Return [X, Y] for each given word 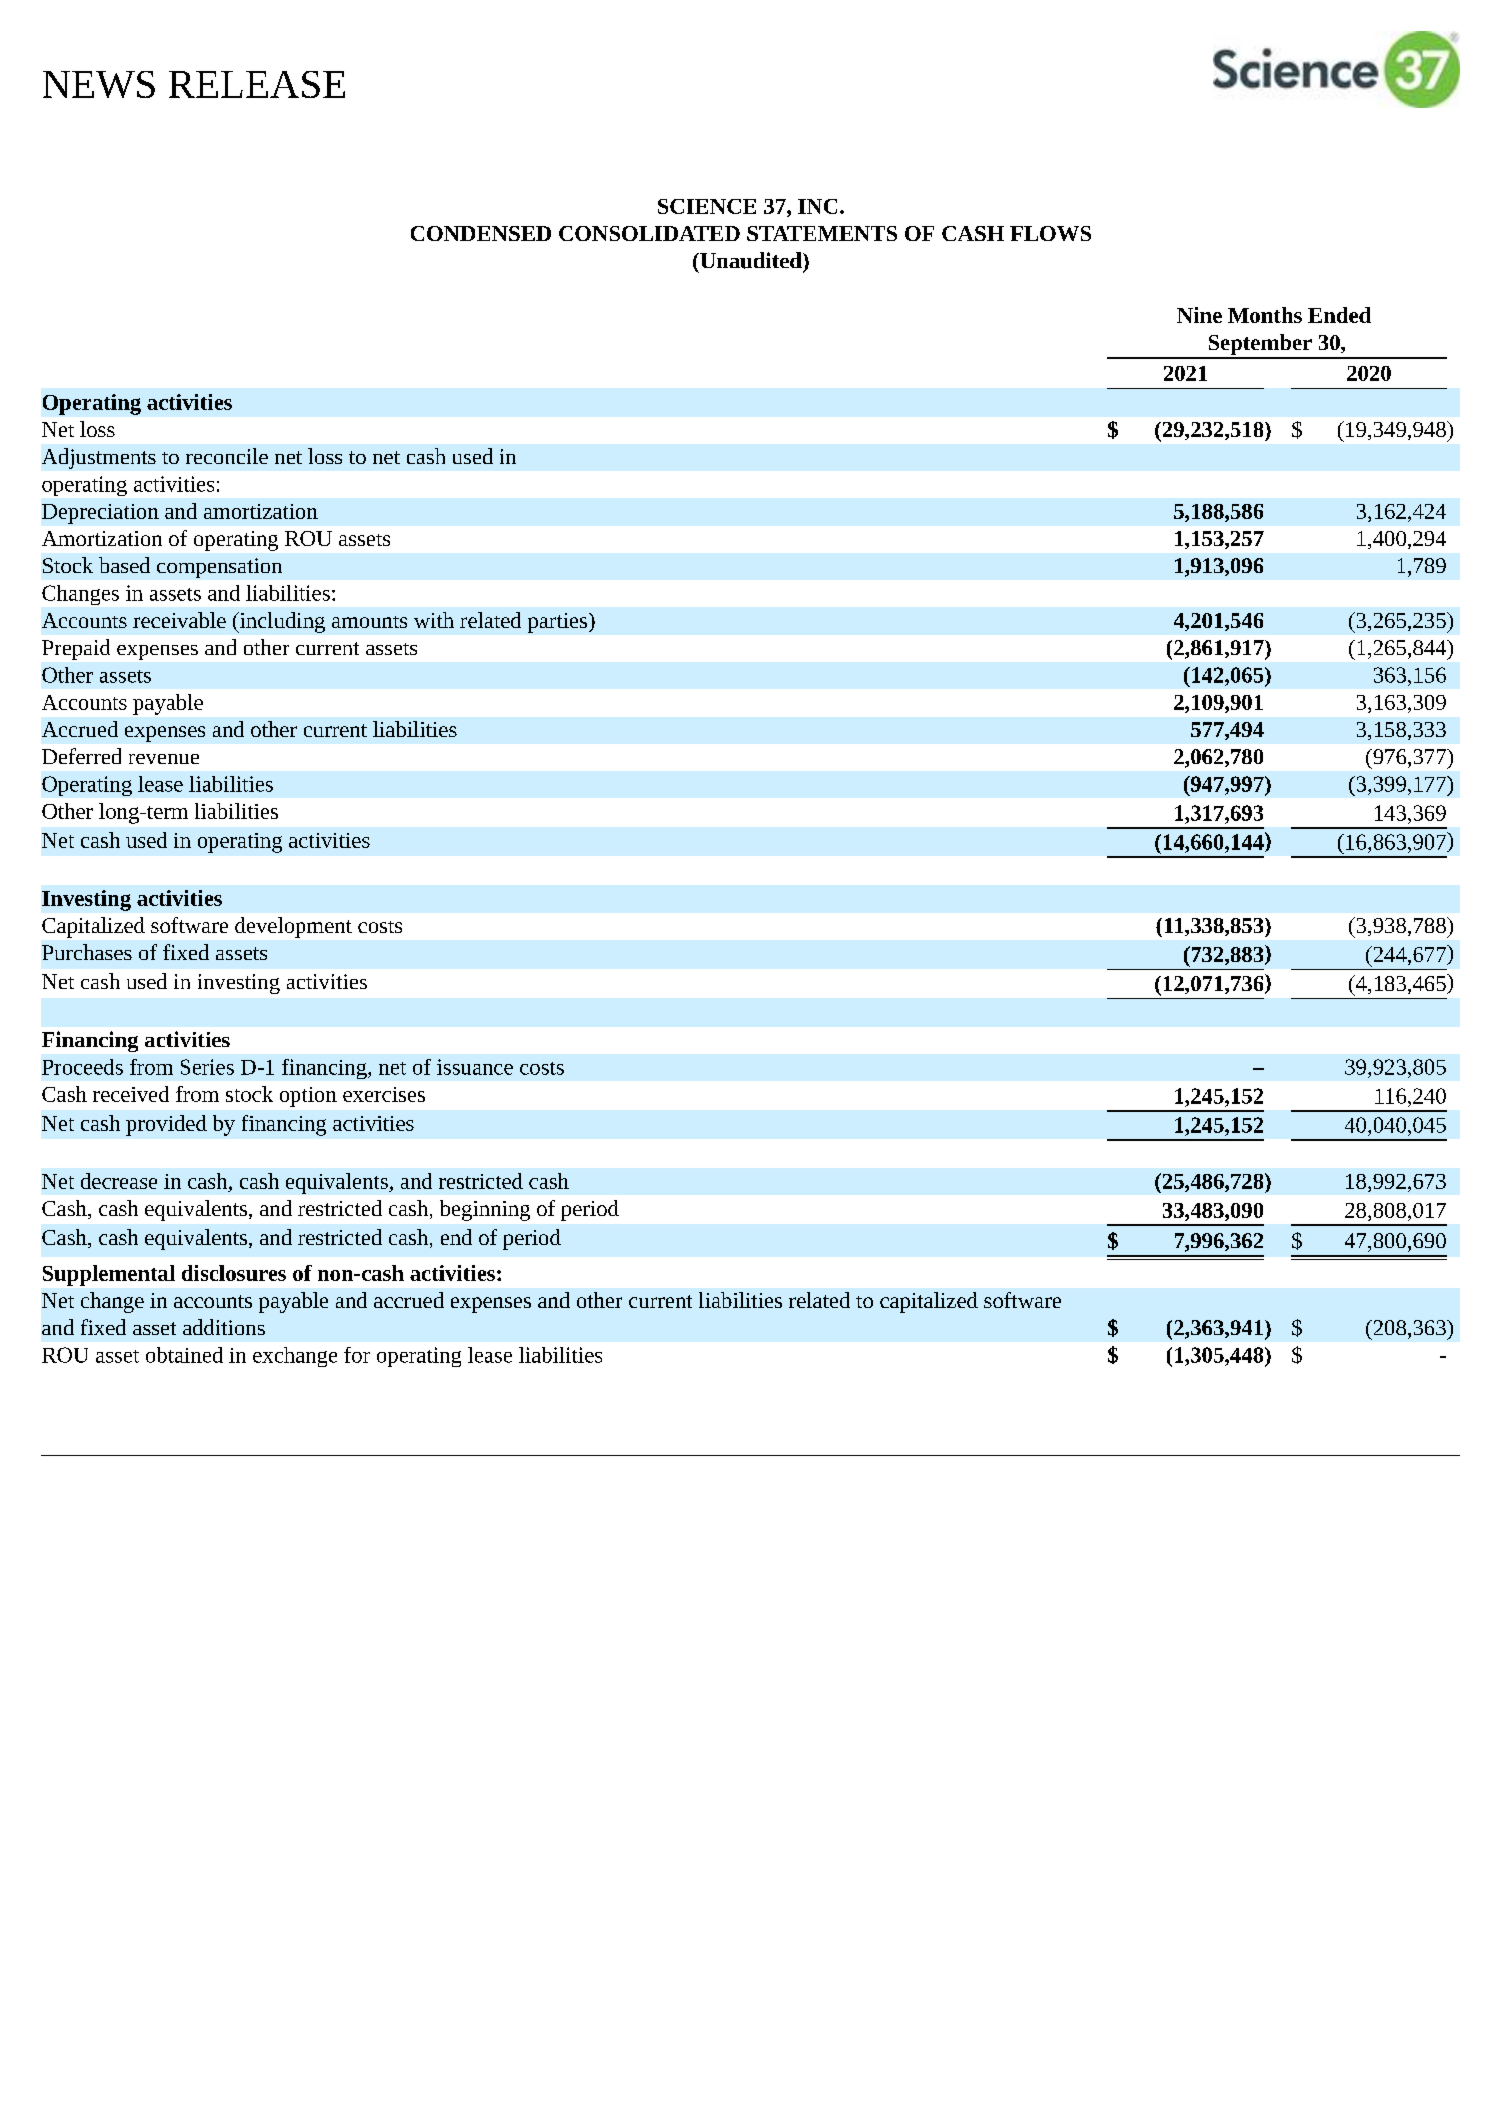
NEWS [99, 84]
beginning [485, 1210]
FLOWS [1050, 233]
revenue [164, 759]
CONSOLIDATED [649, 233]
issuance [475, 1067]
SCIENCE [707, 206]
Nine [1199, 315]
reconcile [227, 456]
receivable [179, 620]
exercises [384, 1094]
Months [1265, 315]
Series [207, 1067]
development [293, 927]
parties [559, 623]
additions [224, 1327]
